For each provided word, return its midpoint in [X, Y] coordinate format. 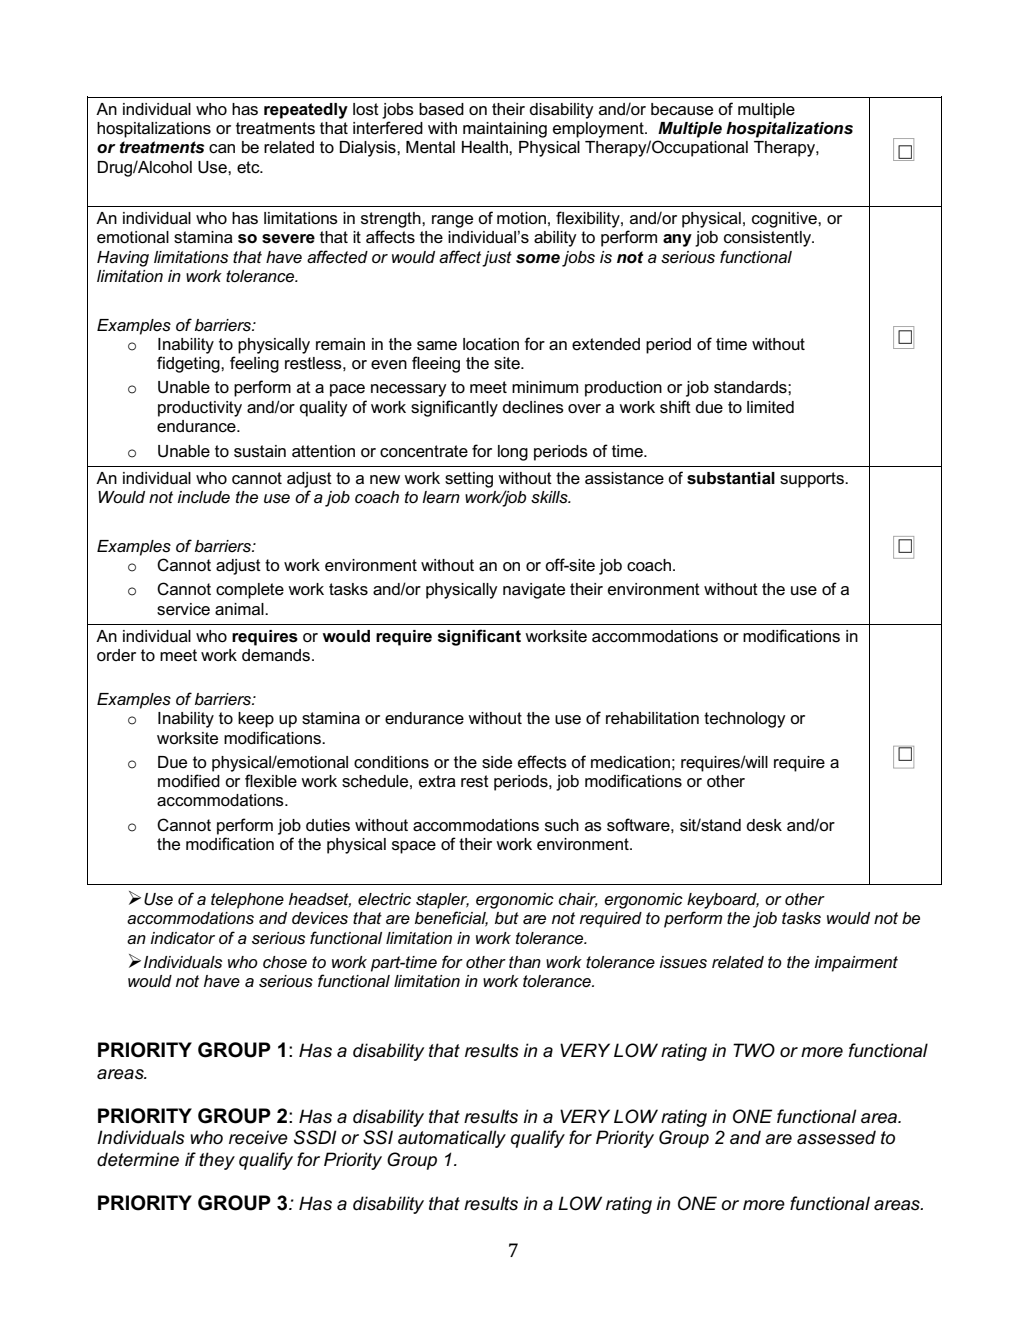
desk [764, 825]
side [497, 762]
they [217, 1161]
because [682, 109]
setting [469, 480]
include [204, 497]
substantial [731, 478]
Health [486, 147]
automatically [452, 1139]
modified [189, 781]
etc [249, 167]
